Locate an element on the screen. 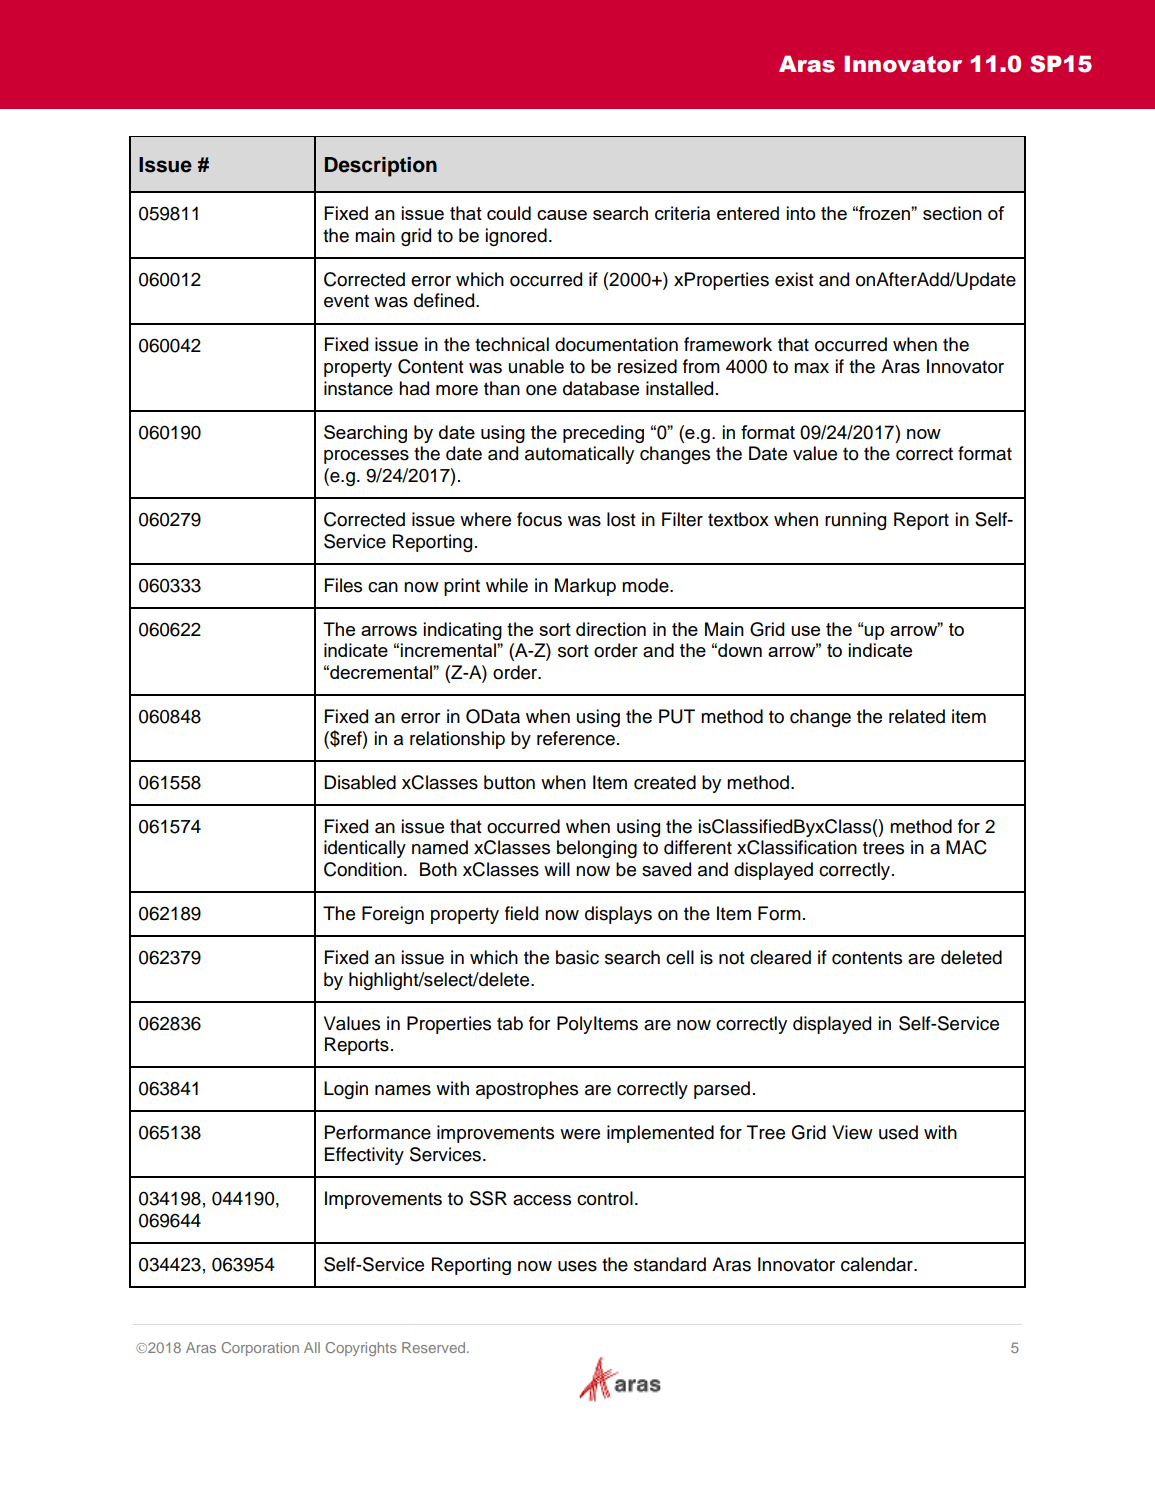  cause is located at coordinates (562, 215).
